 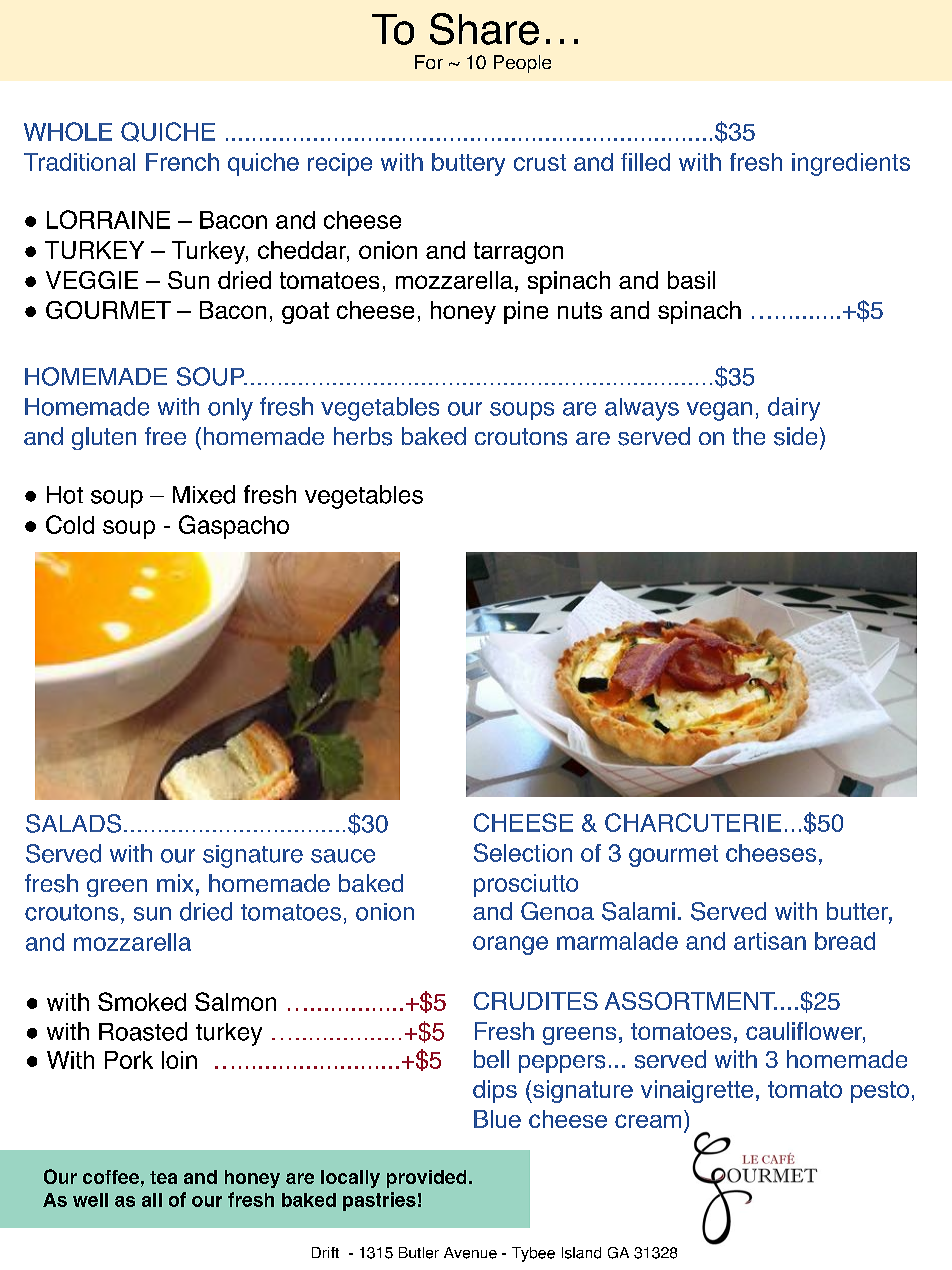 What do you see at coordinates (163, 1177) in the page?
I see `tea` at bounding box center [163, 1177].
